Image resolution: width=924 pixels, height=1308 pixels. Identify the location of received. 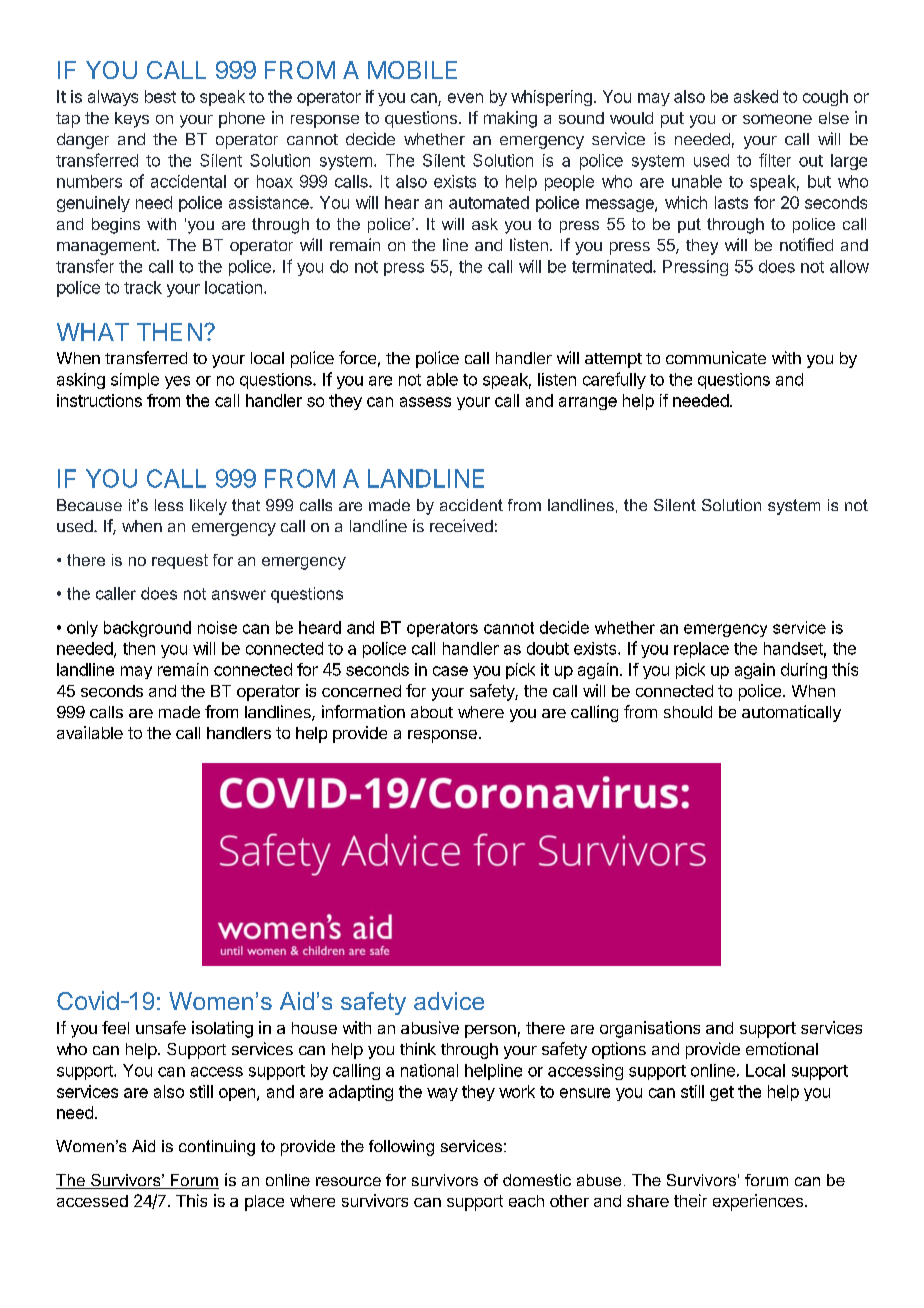
(461, 525).
